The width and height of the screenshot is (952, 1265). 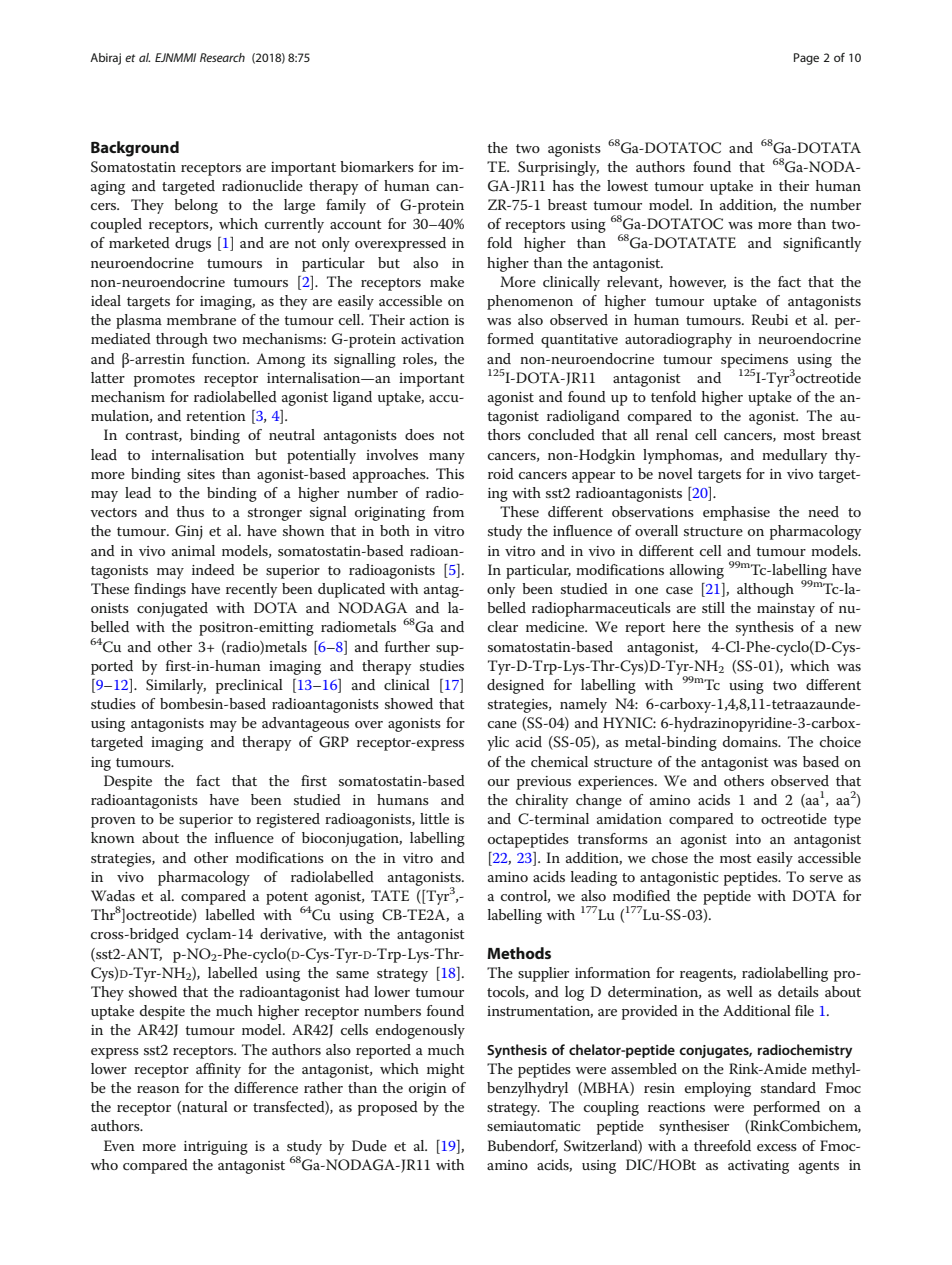 What do you see at coordinates (216, 1148) in the screenshot?
I see `intriguing` at bounding box center [216, 1148].
